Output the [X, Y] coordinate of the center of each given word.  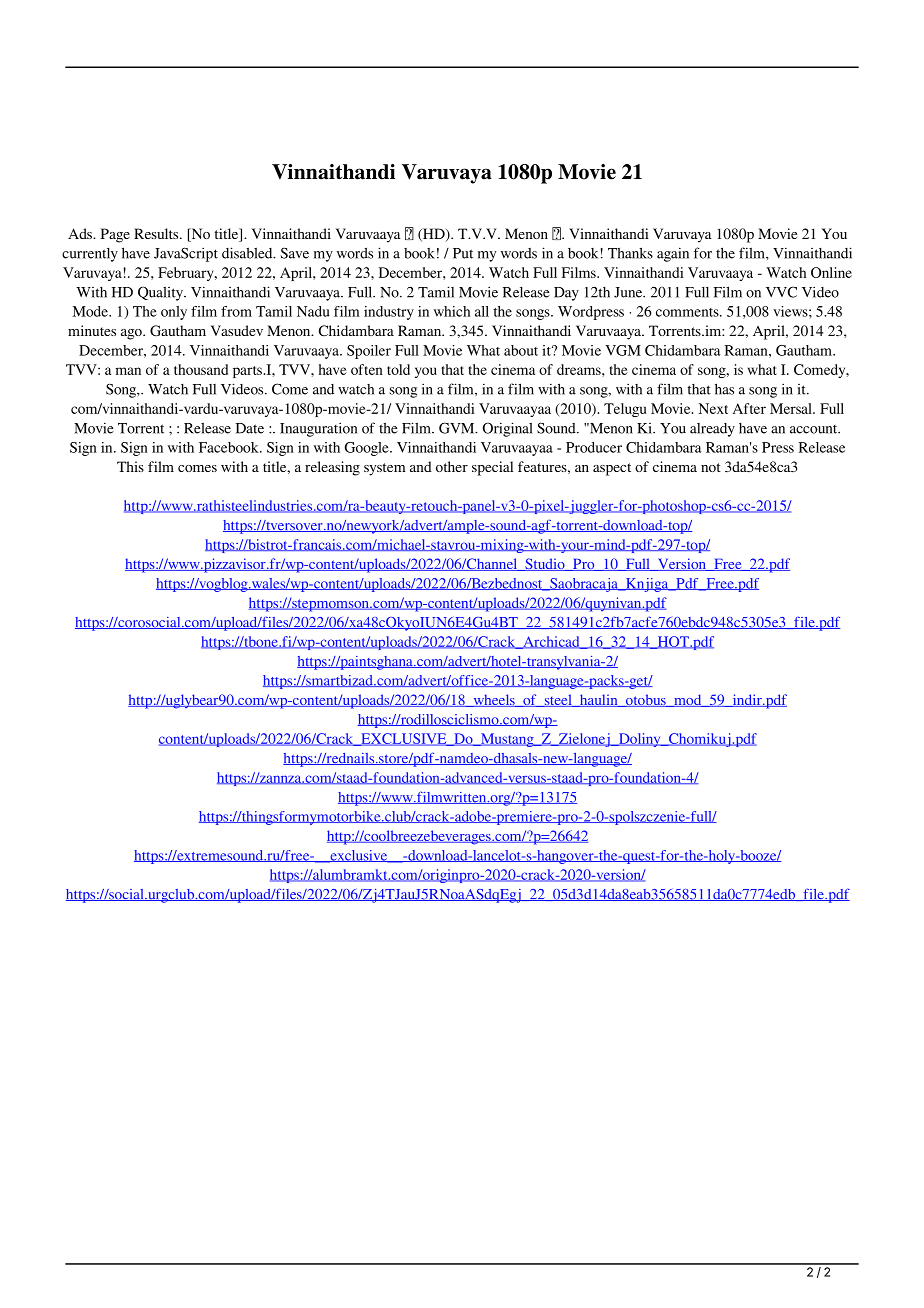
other [452, 466]
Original [508, 429]
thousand [201, 369]
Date [250, 428]
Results [157, 233]
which [452, 311]
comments [688, 312]
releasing [332, 468]
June [629, 292]
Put [463, 253]
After [749, 408]
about [521, 350]
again [673, 254]
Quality [161, 293]
